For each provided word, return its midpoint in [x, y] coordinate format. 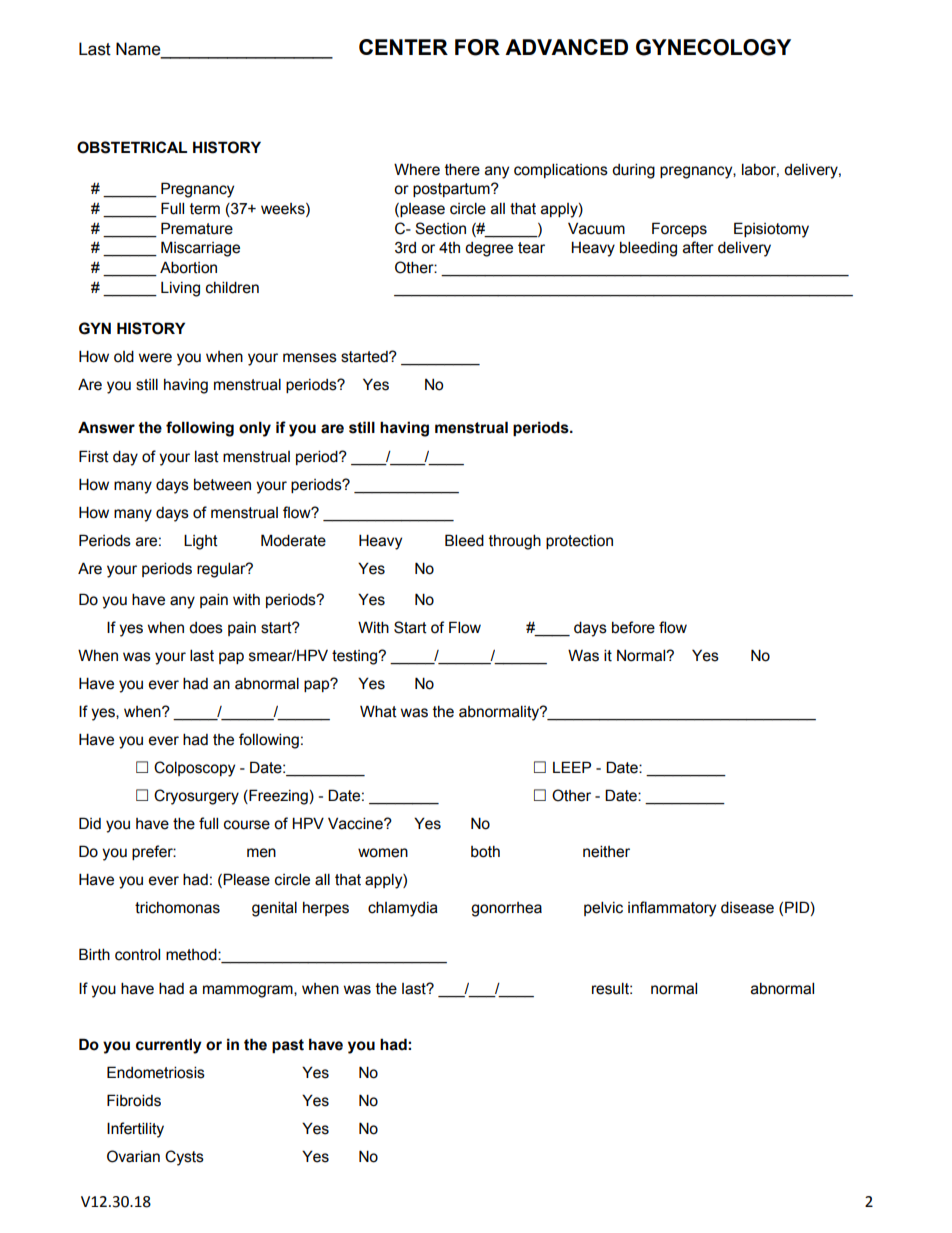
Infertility [135, 1130]
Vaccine [356, 823]
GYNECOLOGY [713, 47]
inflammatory [672, 909]
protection [579, 542]
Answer [106, 427]
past [288, 1046]
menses [310, 358]
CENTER [403, 47]
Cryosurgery [196, 797]
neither [606, 851]
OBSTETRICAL [132, 147]
